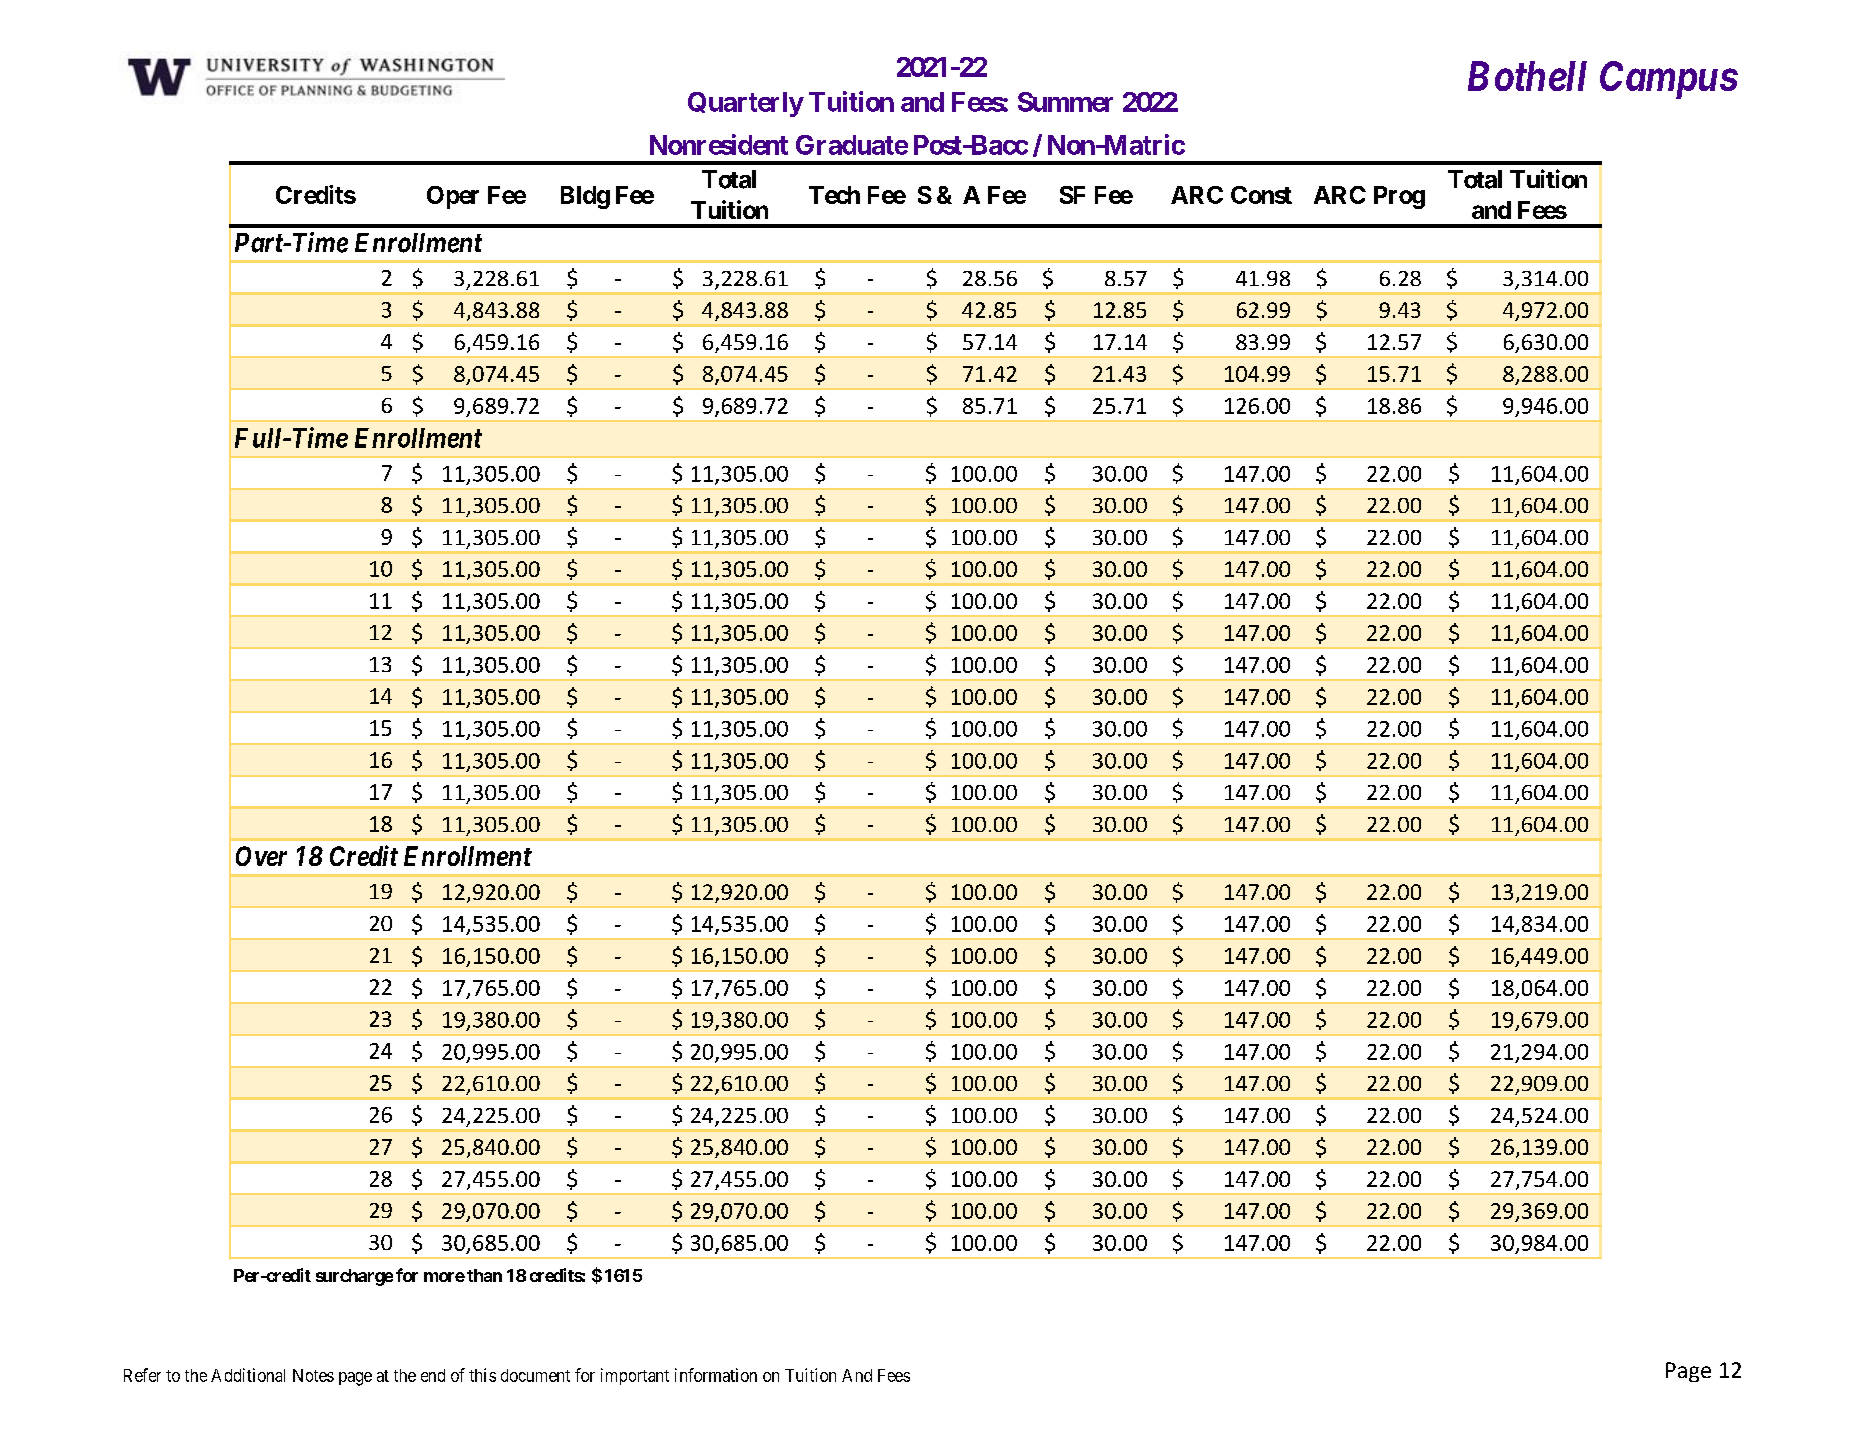  What do you see at coordinates (453, 197) in the document?
I see `Oper` at bounding box center [453, 197].
